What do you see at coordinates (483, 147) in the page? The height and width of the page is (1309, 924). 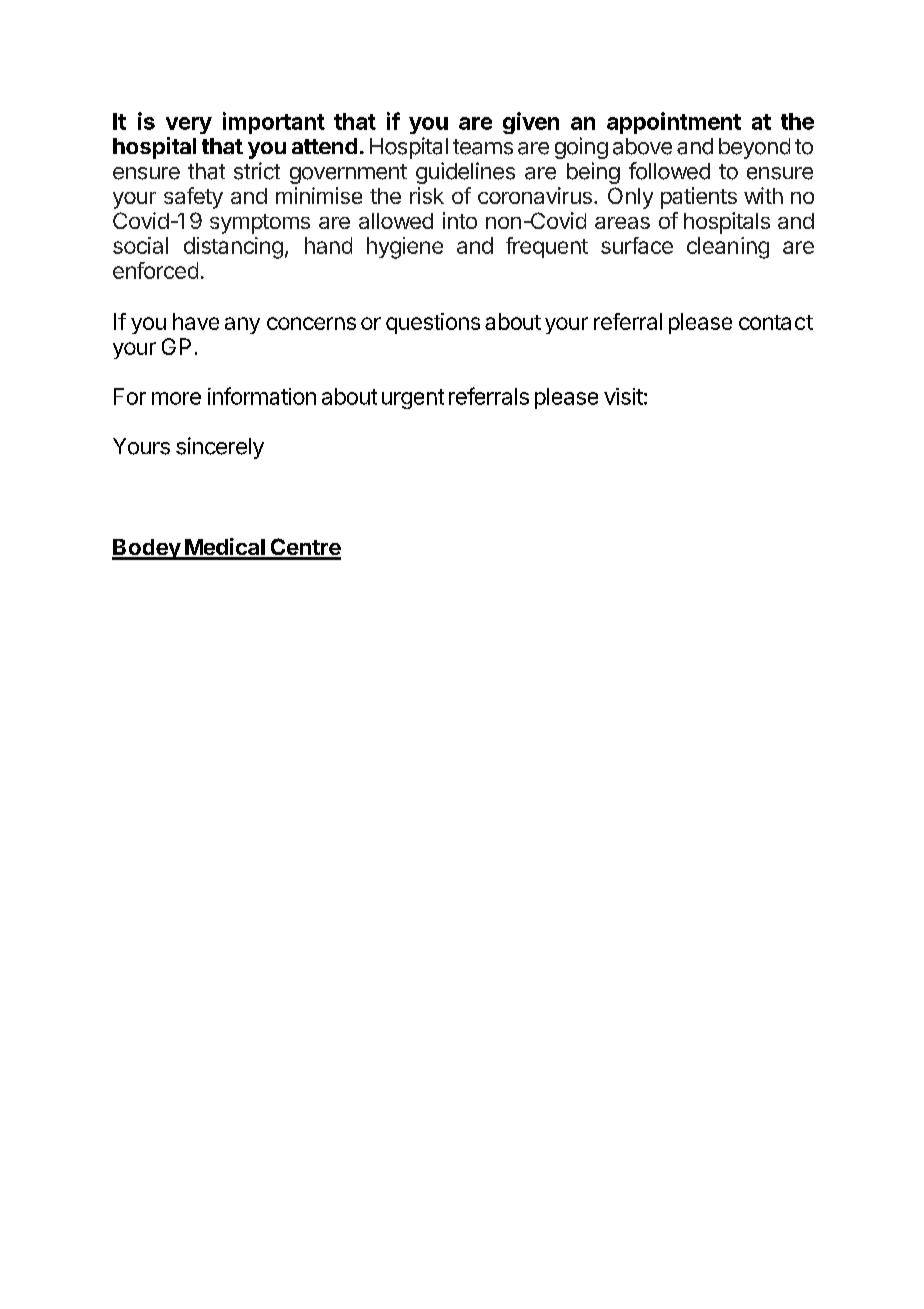 I see `teams` at bounding box center [483, 147].
